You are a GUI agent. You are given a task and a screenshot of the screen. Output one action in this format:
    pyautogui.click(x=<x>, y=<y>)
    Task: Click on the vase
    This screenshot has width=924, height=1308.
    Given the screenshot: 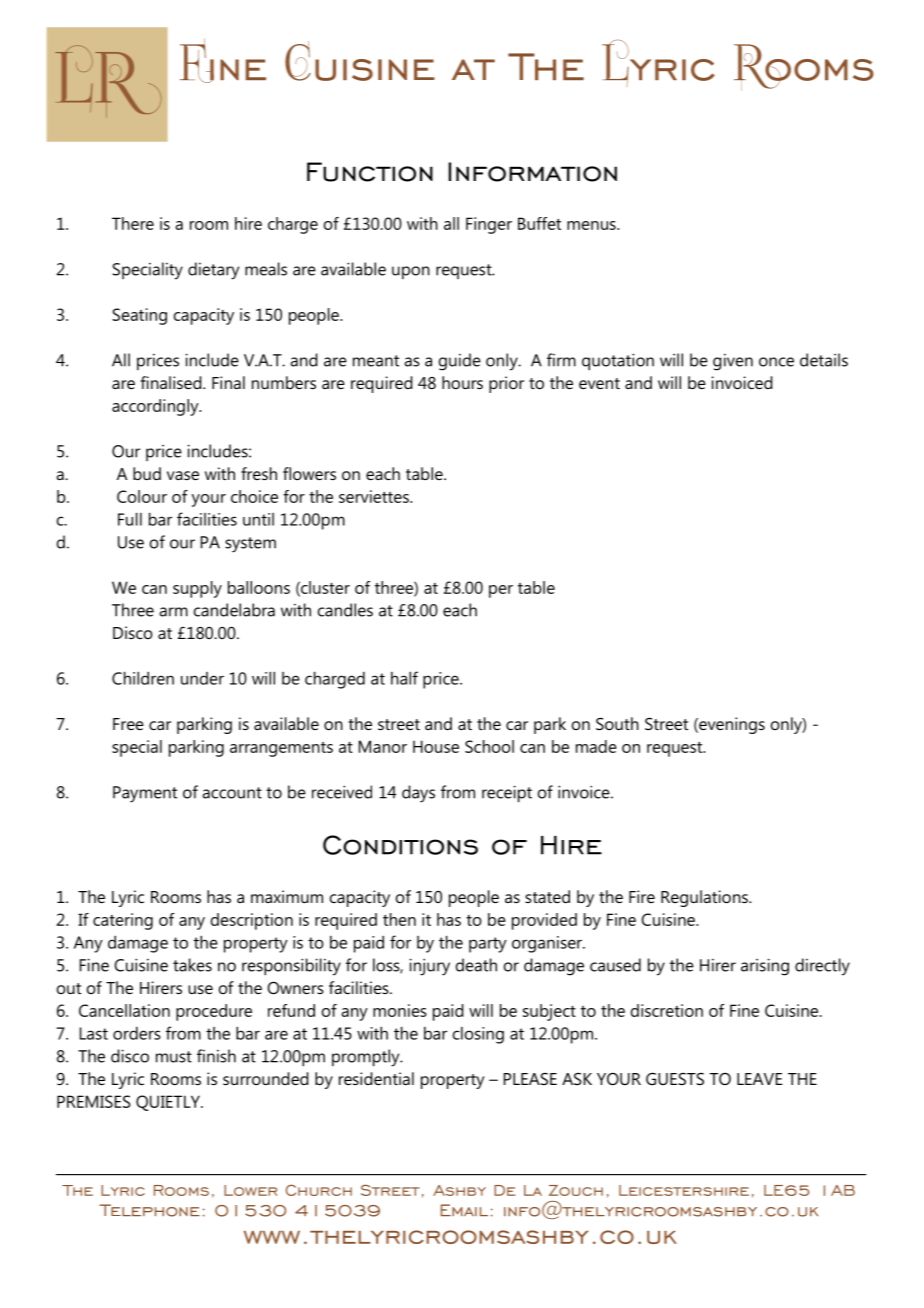 What is the action you would take?
    pyautogui.click(x=183, y=475)
